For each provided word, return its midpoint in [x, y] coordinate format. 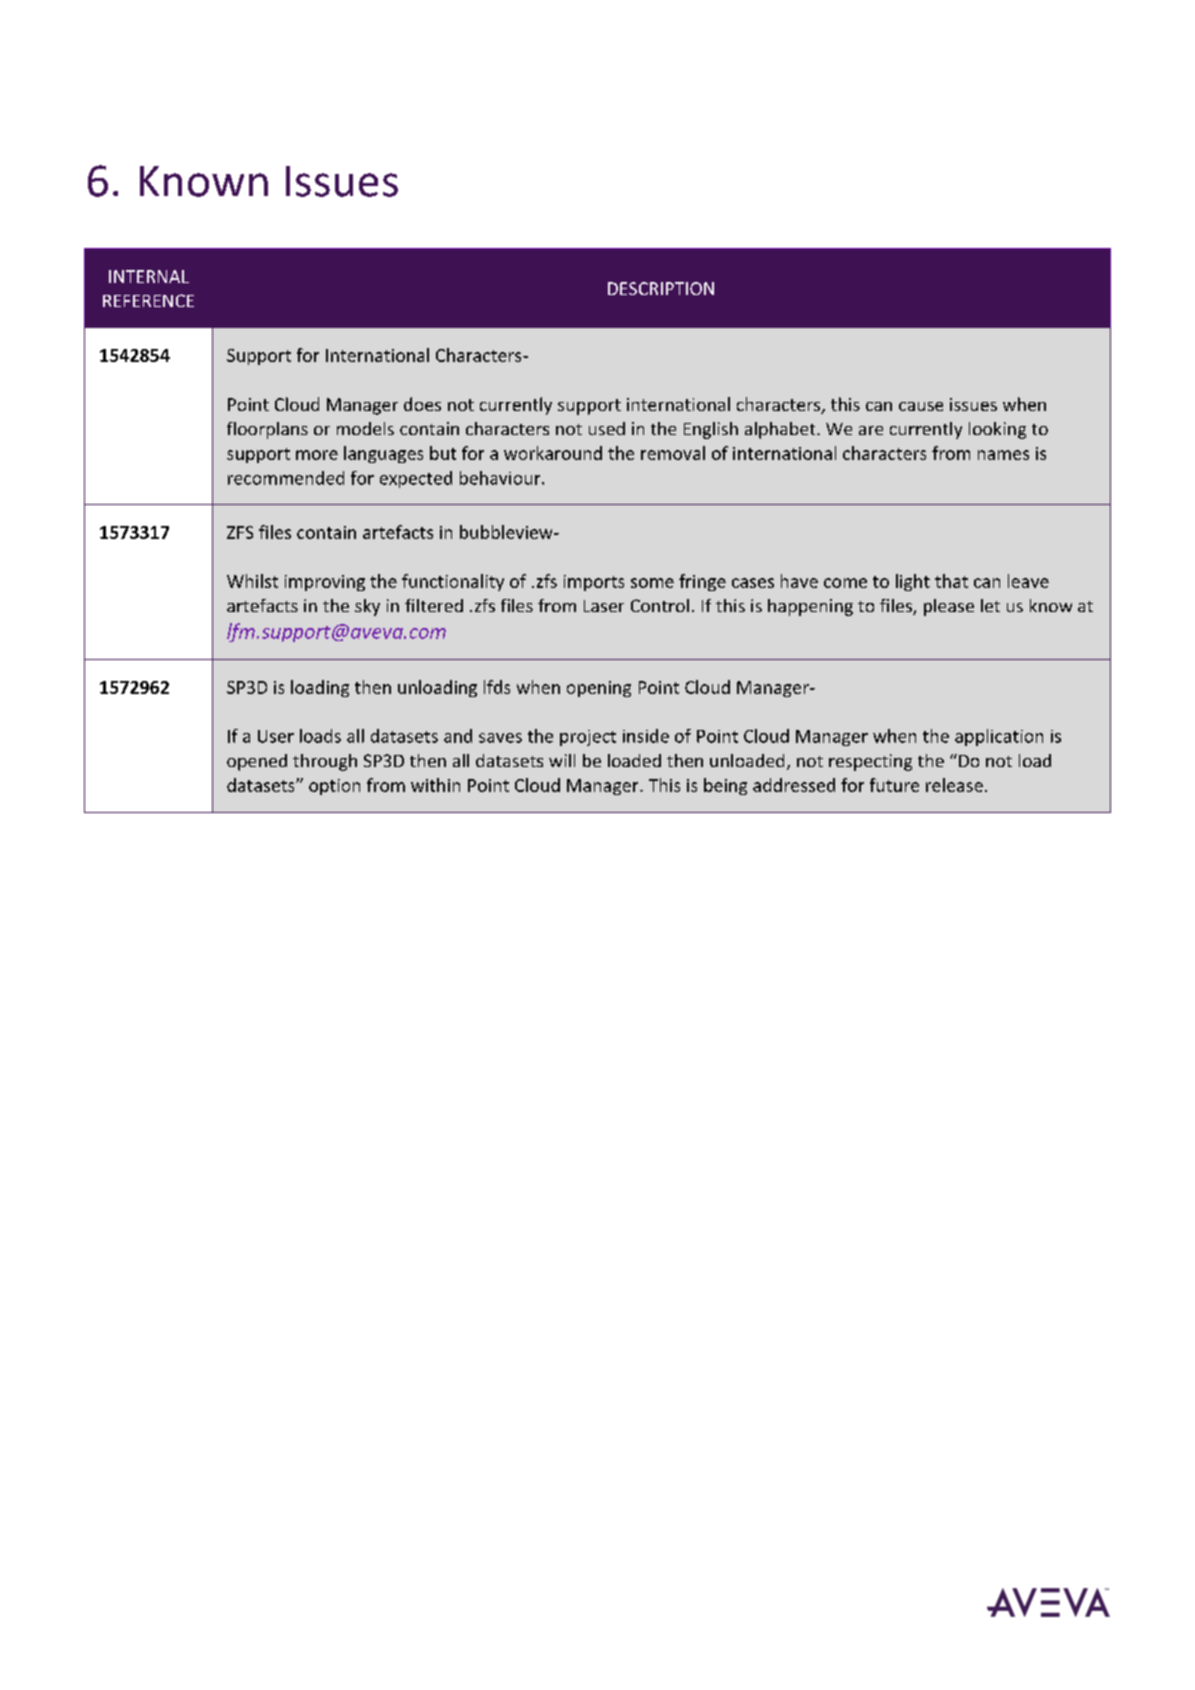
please [949, 607]
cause [921, 406]
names [1003, 455]
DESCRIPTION [661, 288]
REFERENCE [148, 300]
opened [257, 762]
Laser [604, 606]
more [317, 455]
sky [367, 607]
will [562, 760]
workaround [553, 453]
